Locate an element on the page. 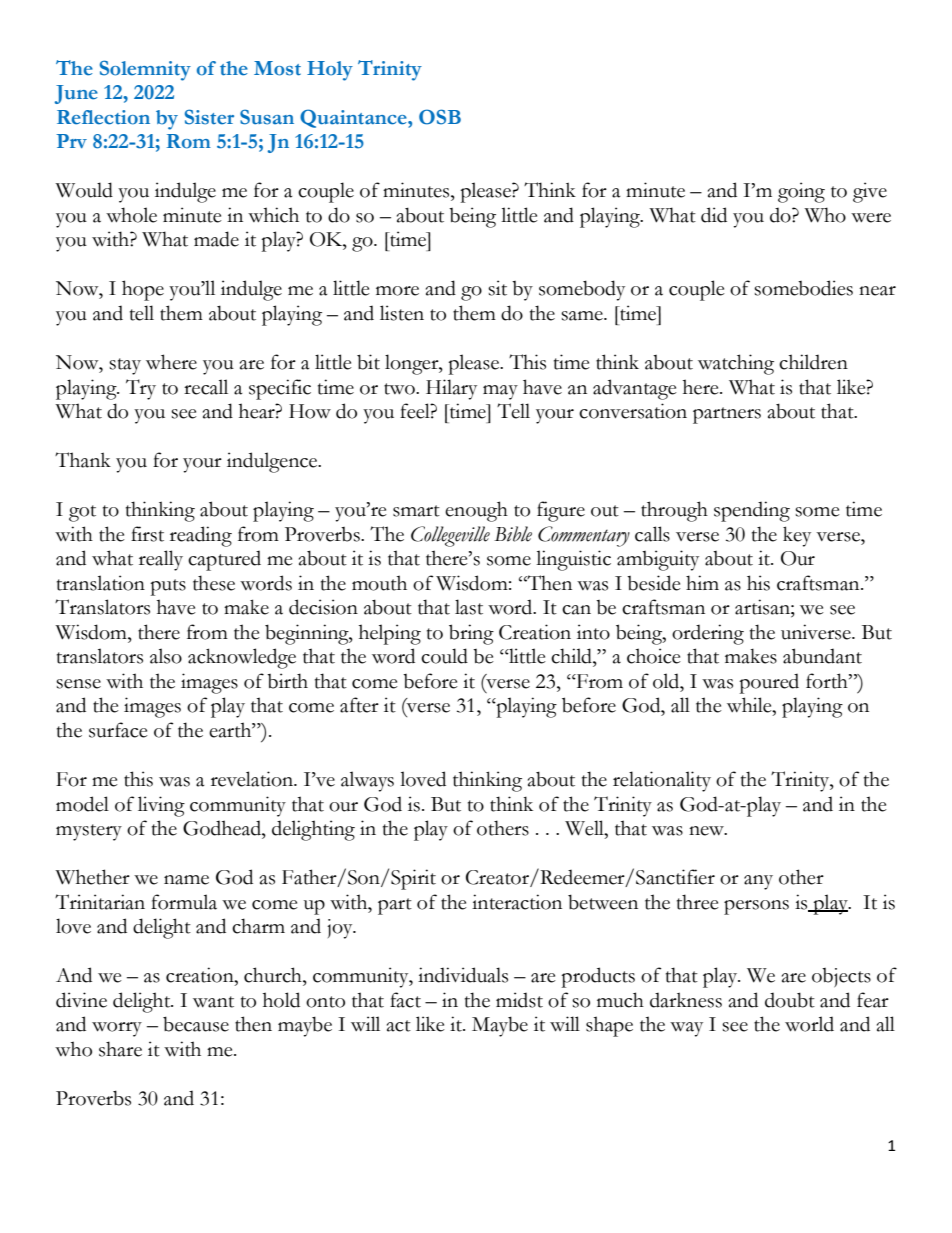 Image resolution: width=952 pixels, height=1233 pixels. interaction is located at coordinates (517, 902).
